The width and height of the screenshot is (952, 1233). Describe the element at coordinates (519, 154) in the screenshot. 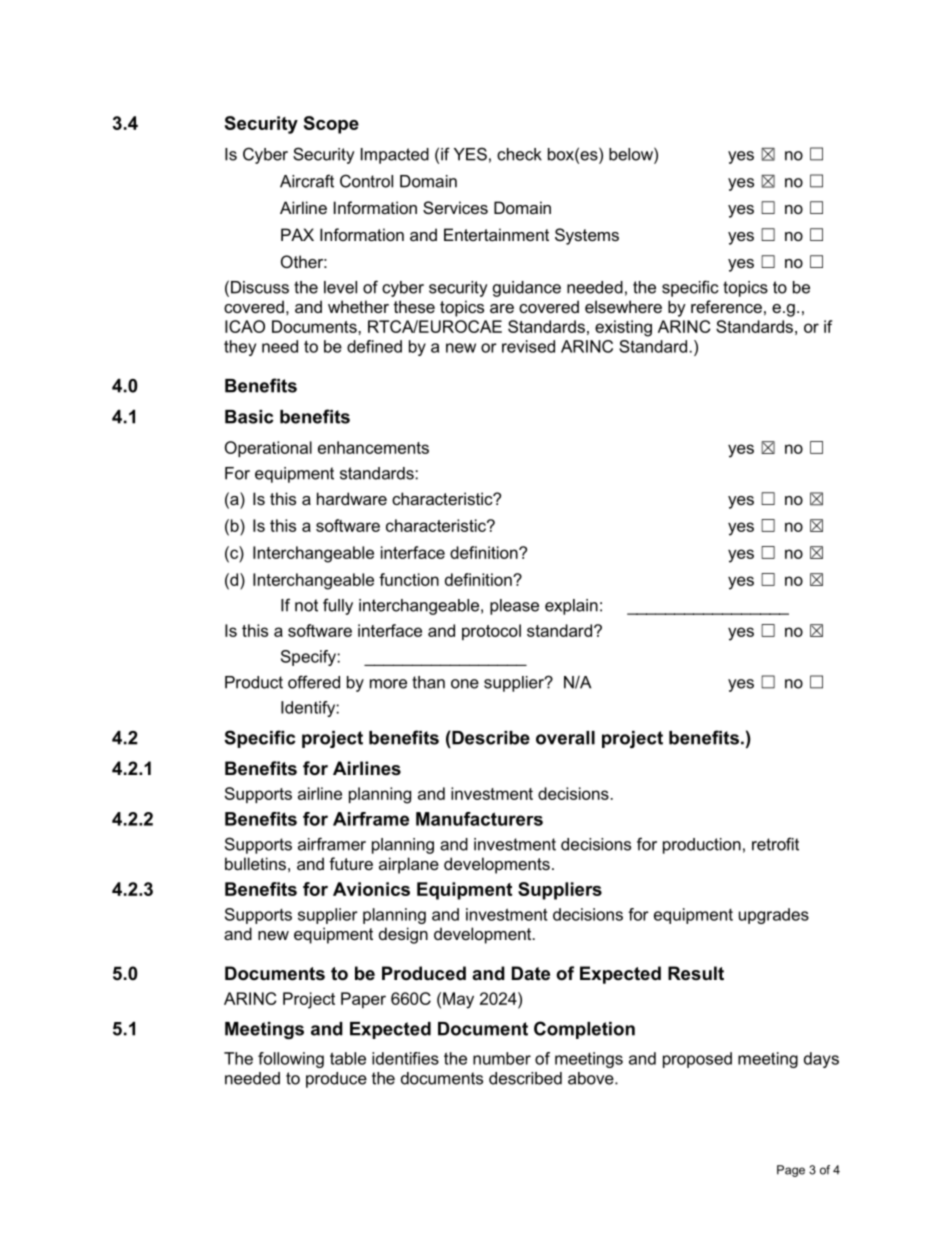

I see `check` at that location.
